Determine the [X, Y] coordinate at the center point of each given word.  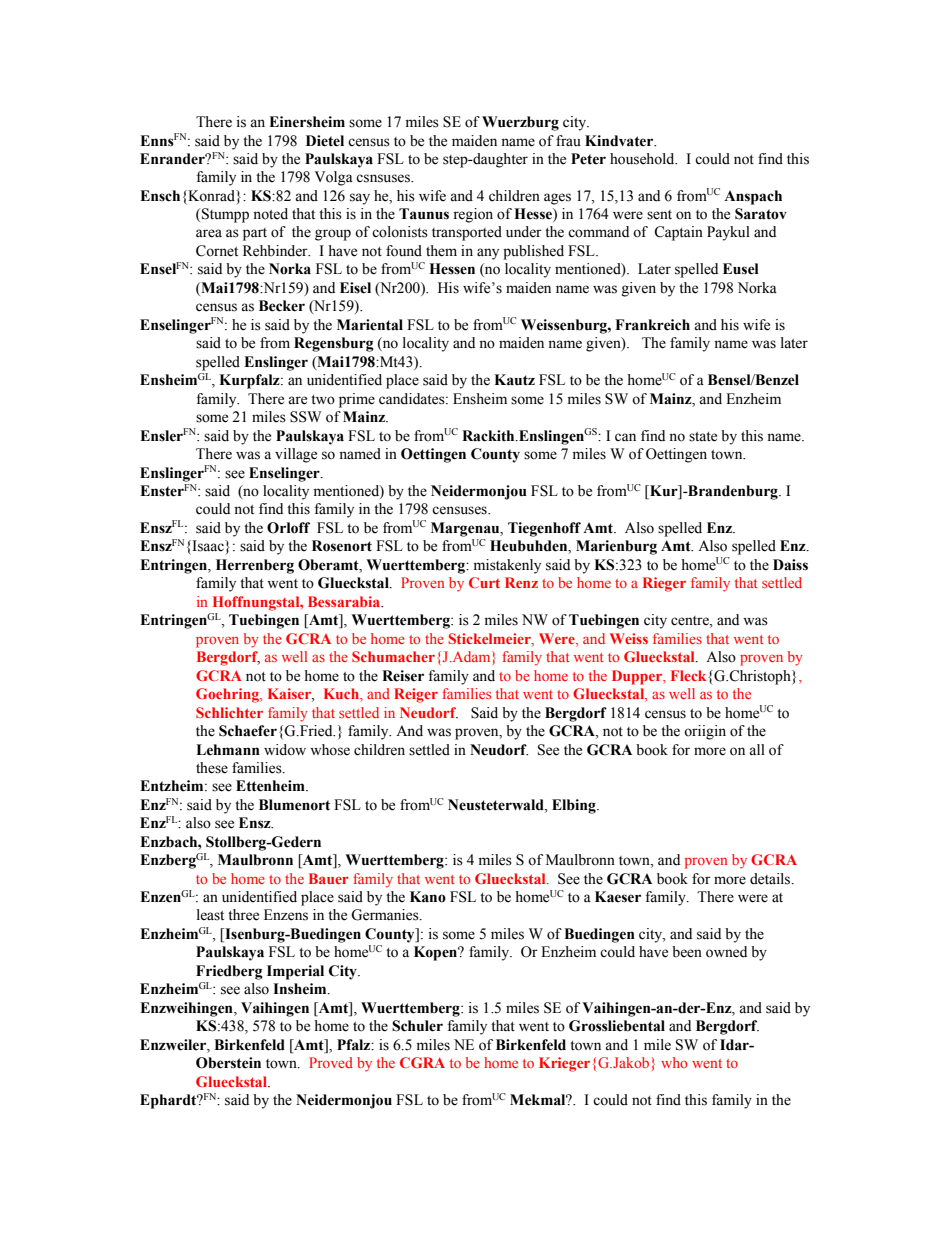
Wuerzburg [520, 123]
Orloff [288, 528]
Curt [484, 582]
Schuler [417, 1026]
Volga [333, 178]
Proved [331, 1062]
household [643, 159]
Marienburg [616, 547]
